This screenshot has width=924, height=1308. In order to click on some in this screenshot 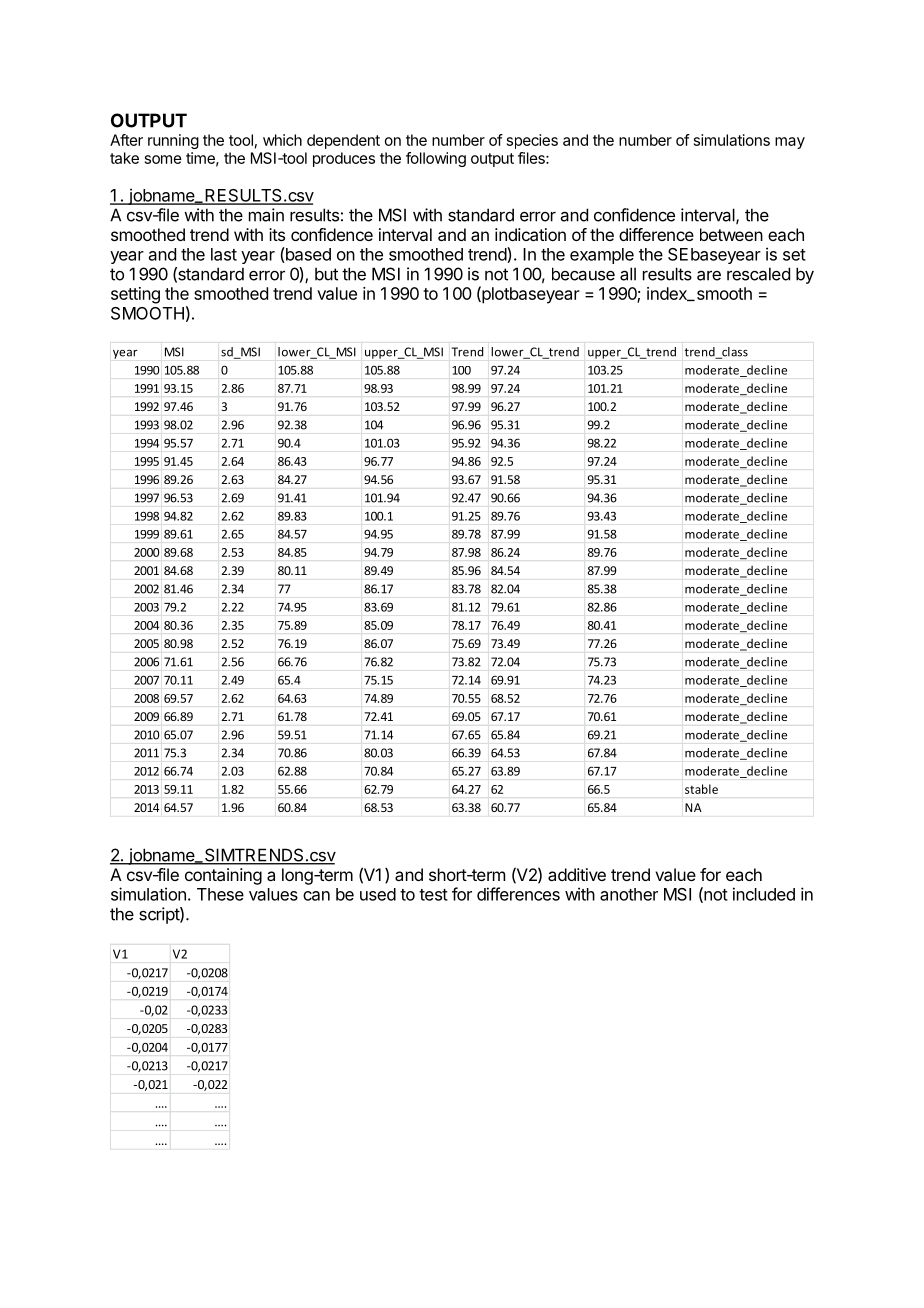, I will do `click(163, 159)`.
